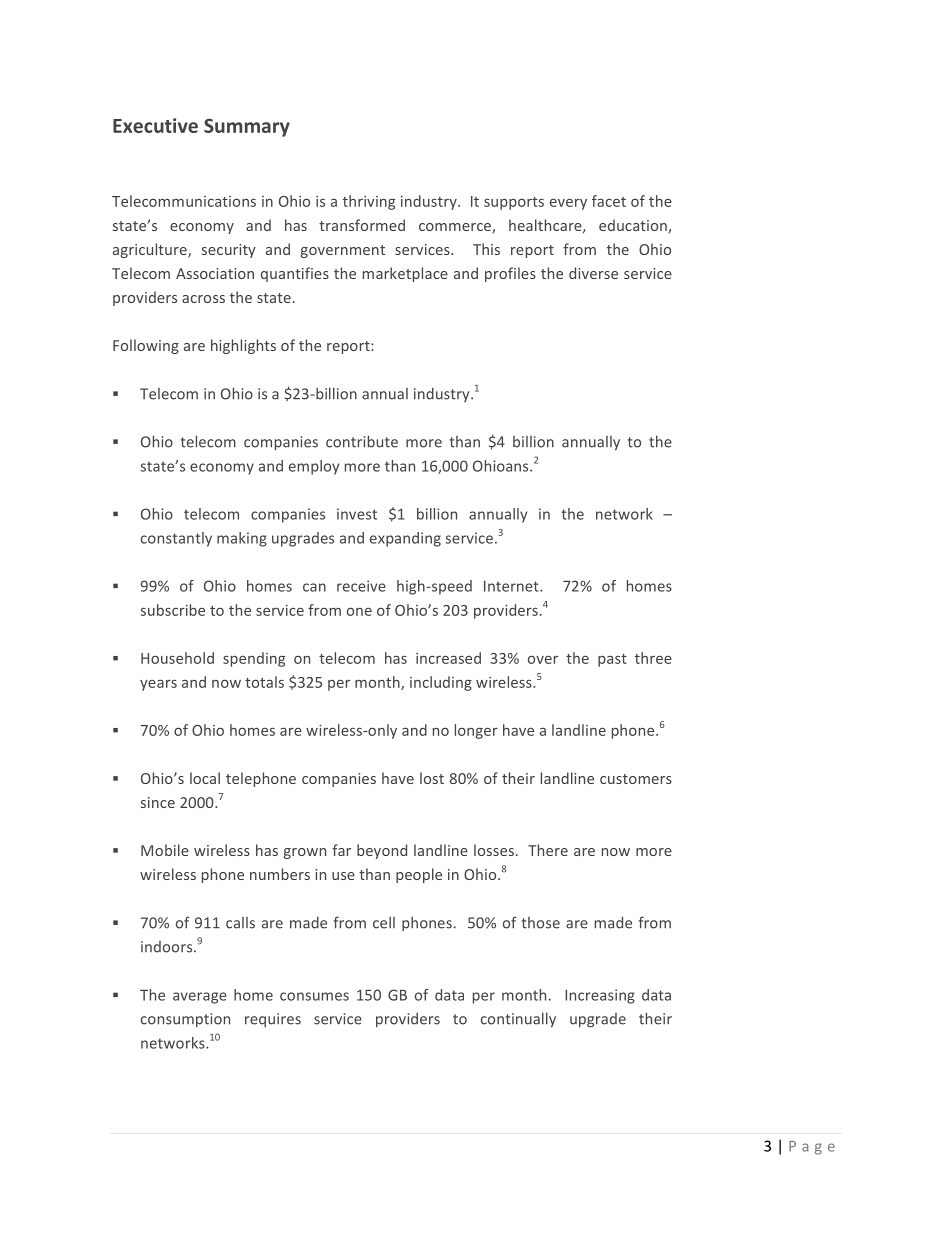 This image has width=952, height=1233. What do you see at coordinates (158, 685) in the image?
I see `years` at bounding box center [158, 685].
